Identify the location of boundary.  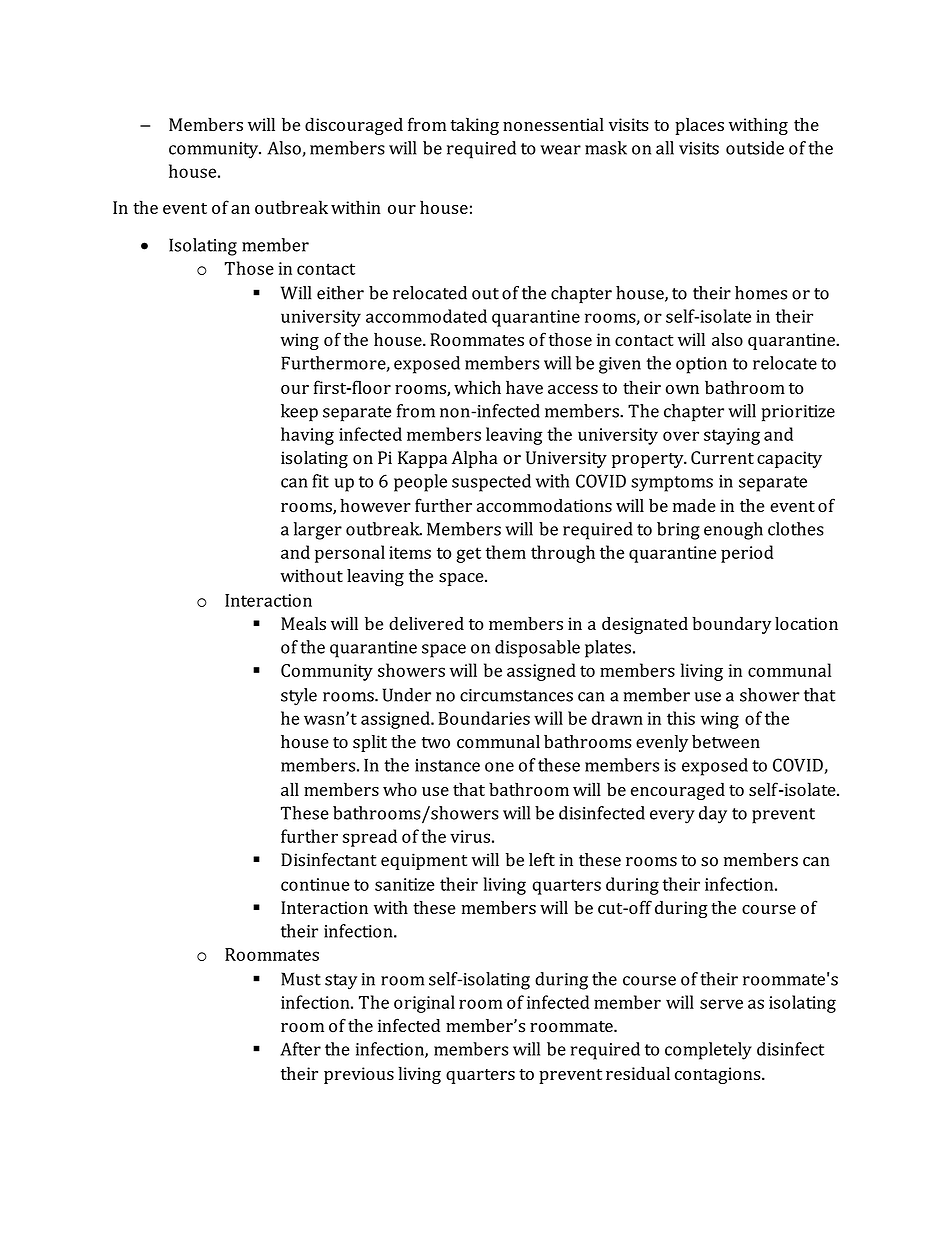
(731, 625).
